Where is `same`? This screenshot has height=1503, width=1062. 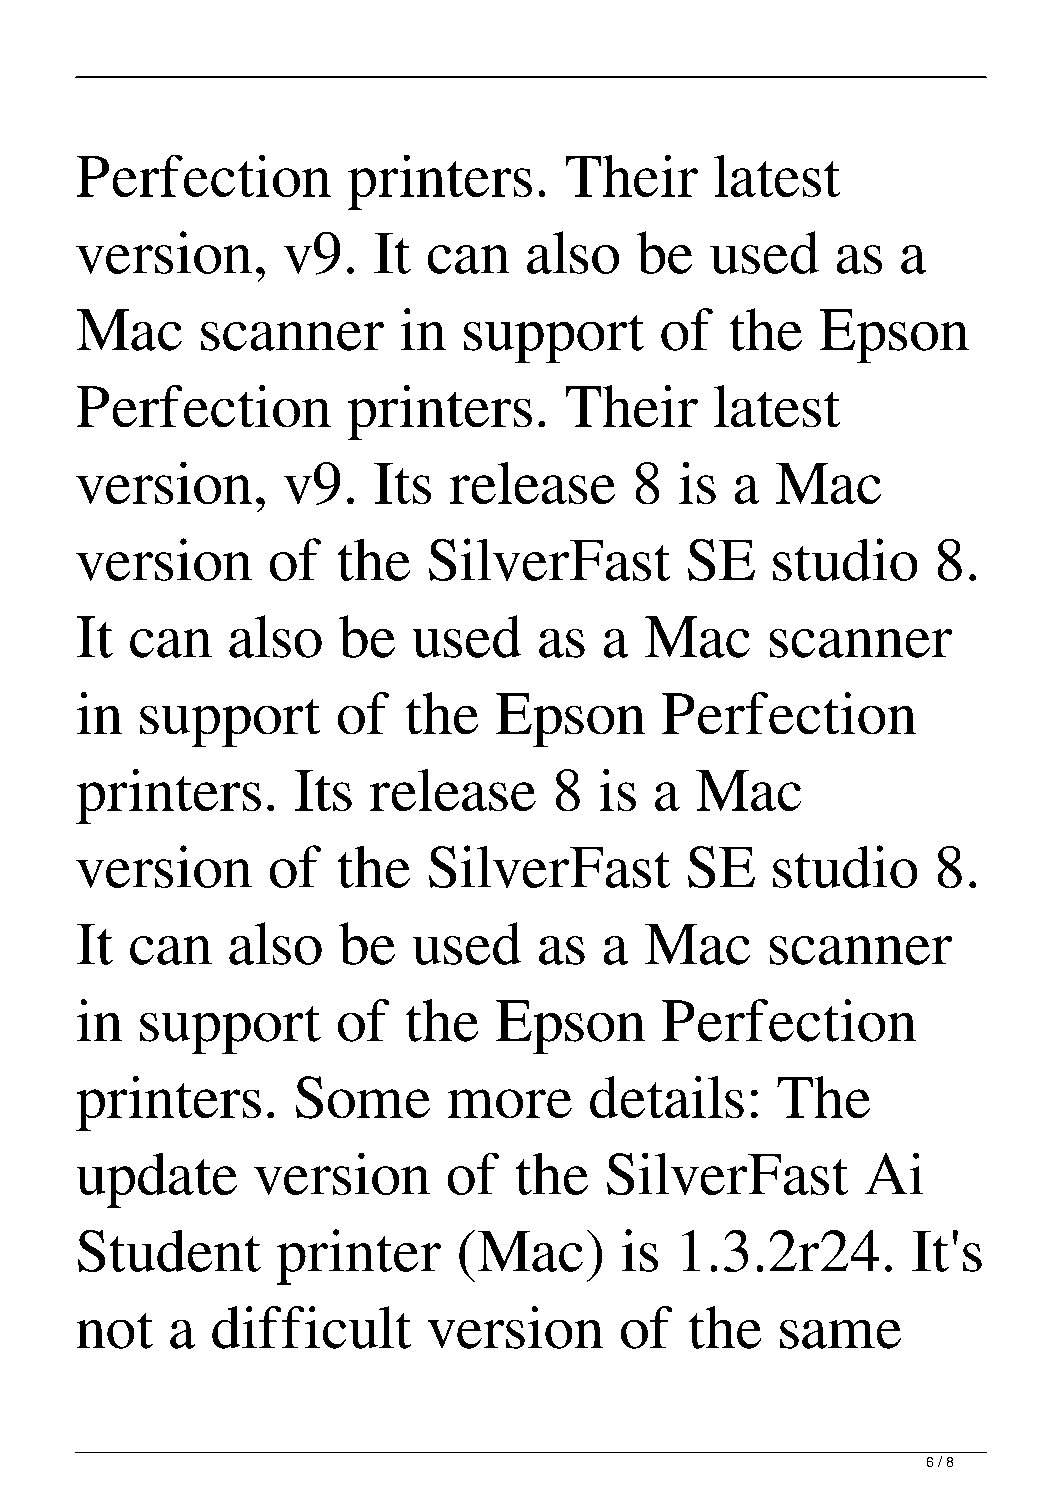
same is located at coordinates (840, 1334).
